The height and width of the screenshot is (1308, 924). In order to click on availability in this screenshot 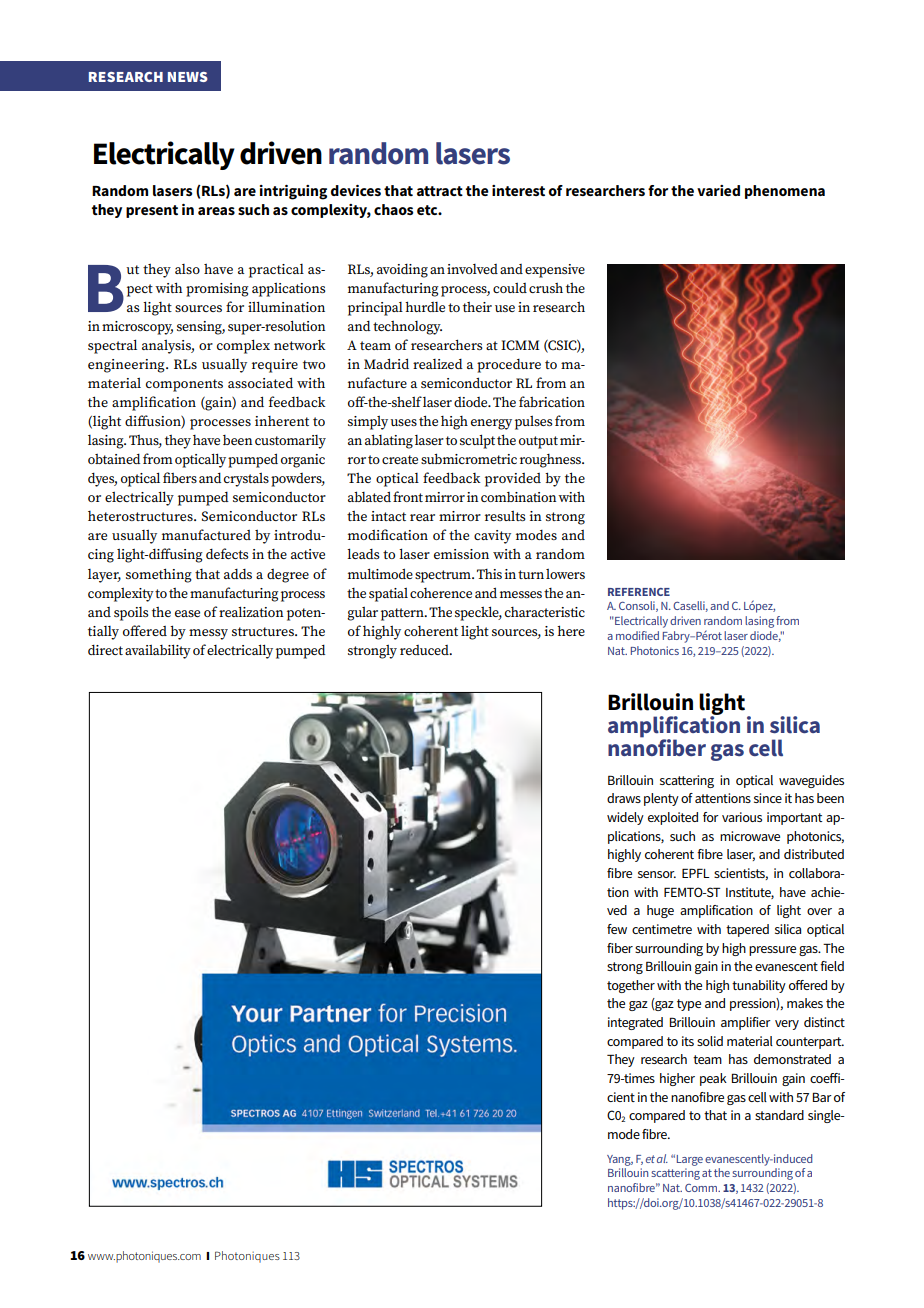, I will do `click(158, 651)`.
